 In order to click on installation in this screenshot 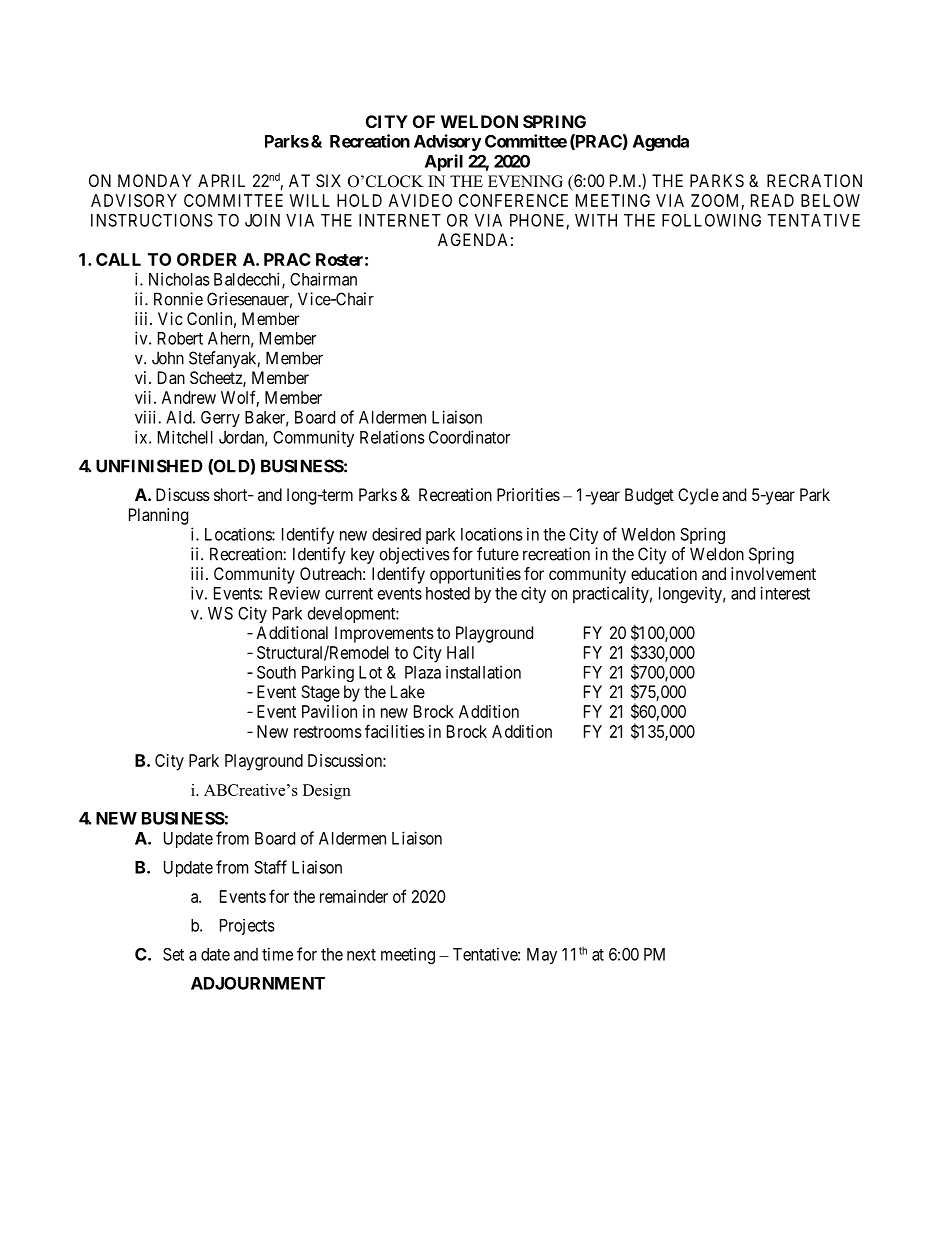, I will do `click(483, 672)`.
